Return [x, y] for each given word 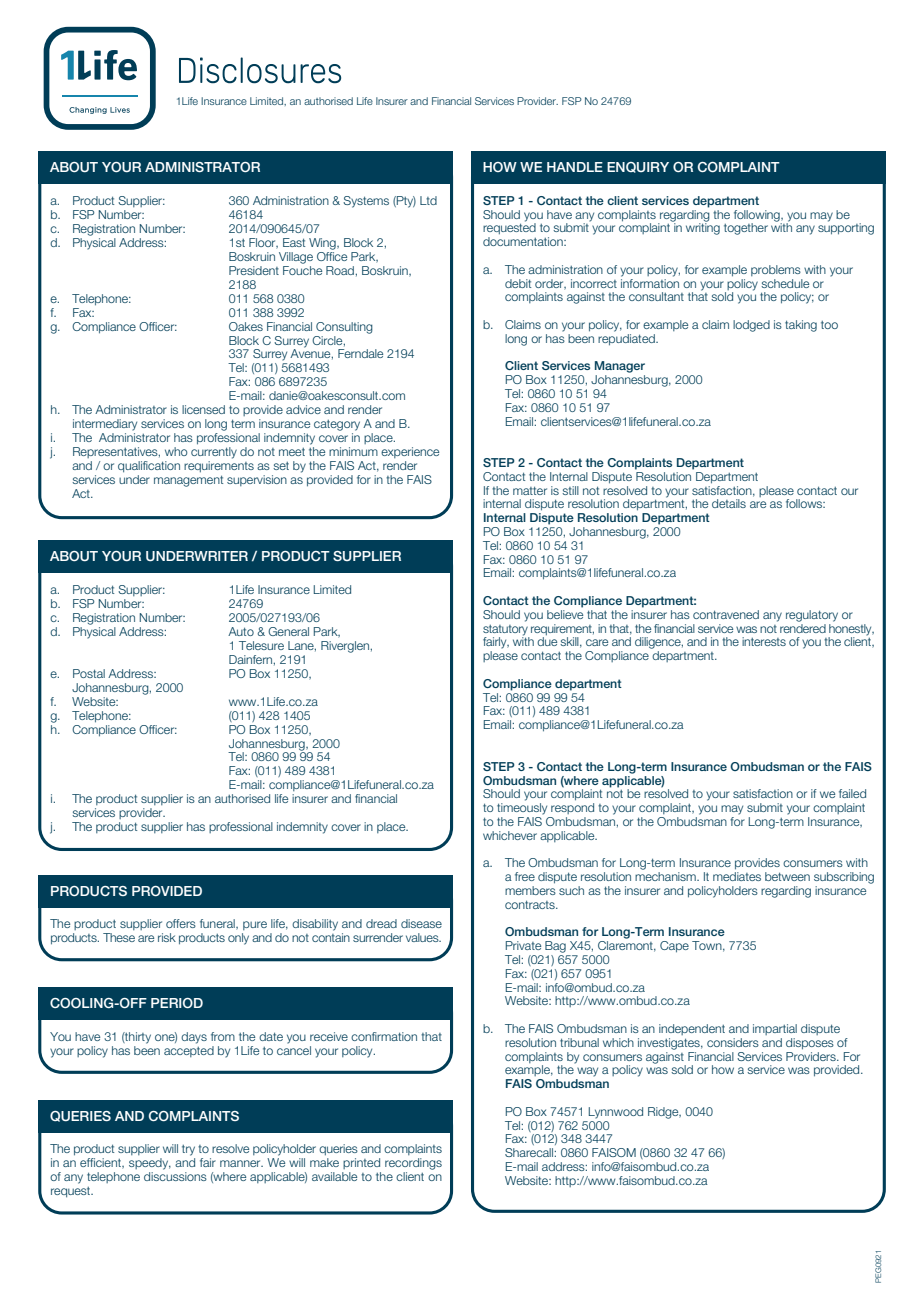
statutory [505, 630]
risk [167, 937]
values [423, 937]
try [188, 1150]
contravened [726, 614]
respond [572, 808]
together [746, 229]
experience [410, 452]
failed [852, 793]
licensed [203, 409]
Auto [241, 631]
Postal [89, 673]
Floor [263, 243]
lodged [751, 326]
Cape [674, 947]
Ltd [428, 200]
